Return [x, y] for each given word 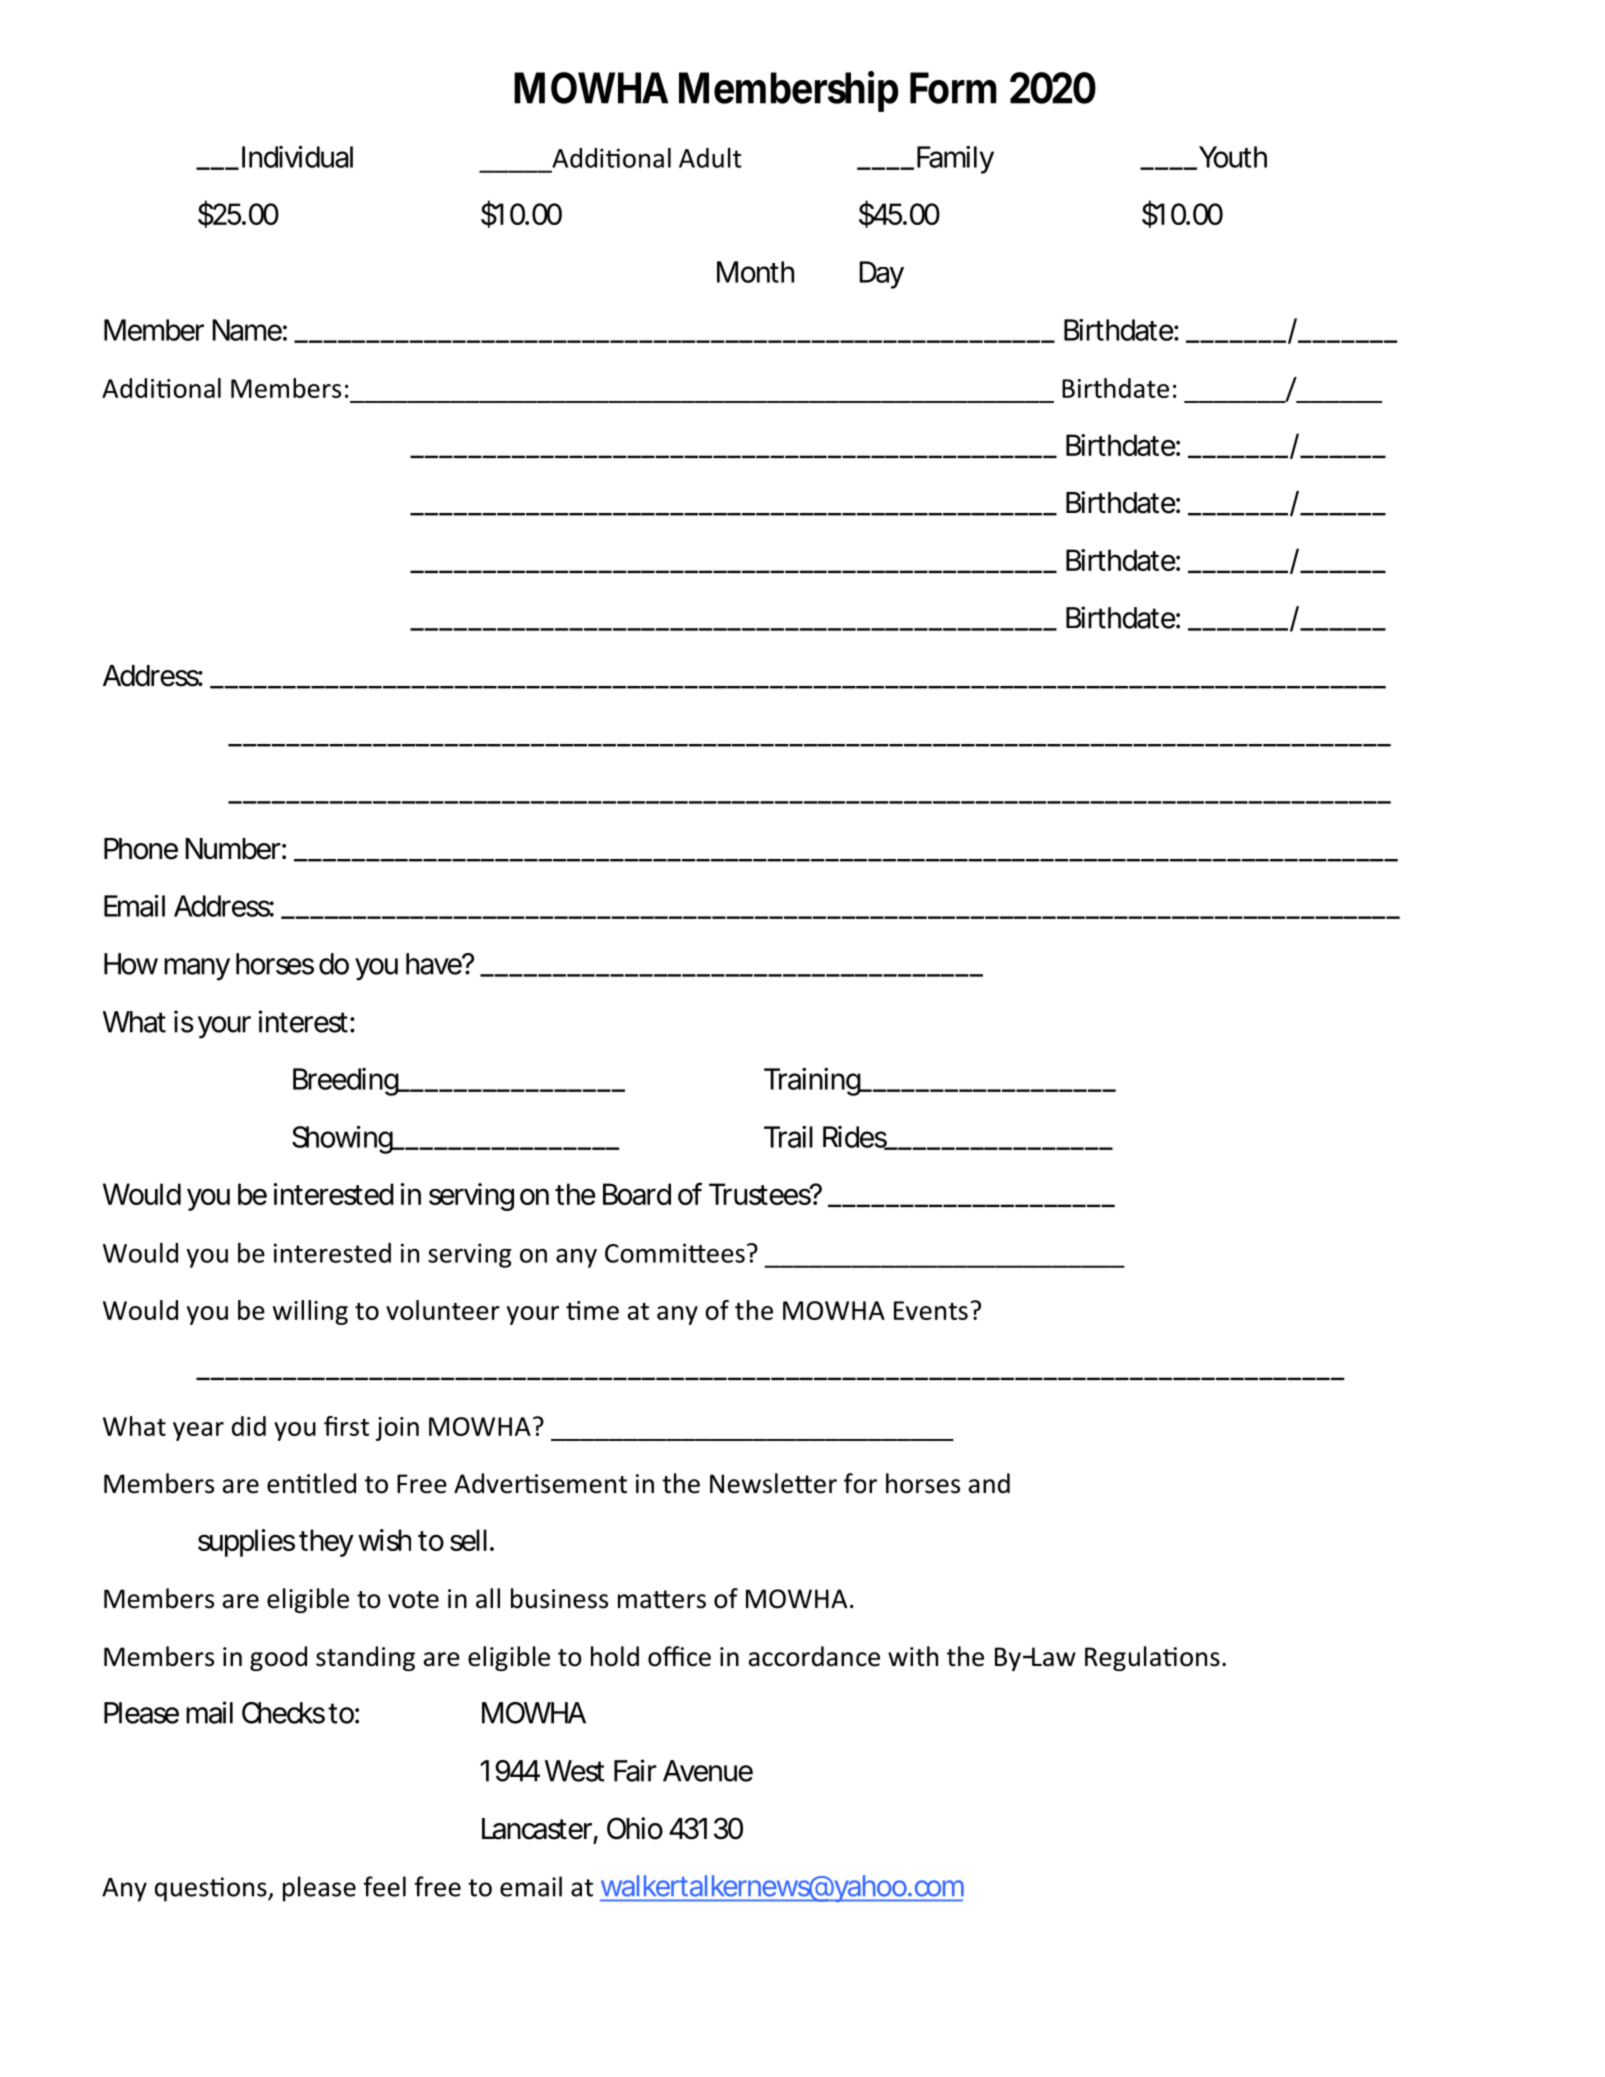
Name [249, 330]
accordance [814, 1656]
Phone [141, 849]
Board [637, 1194]
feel [384, 1886]
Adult [710, 158]
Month [755, 272]
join [397, 1429]
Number [235, 849]
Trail [788, 1137]
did [249, 1426]
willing [310, 1312]
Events [931, 1310]
